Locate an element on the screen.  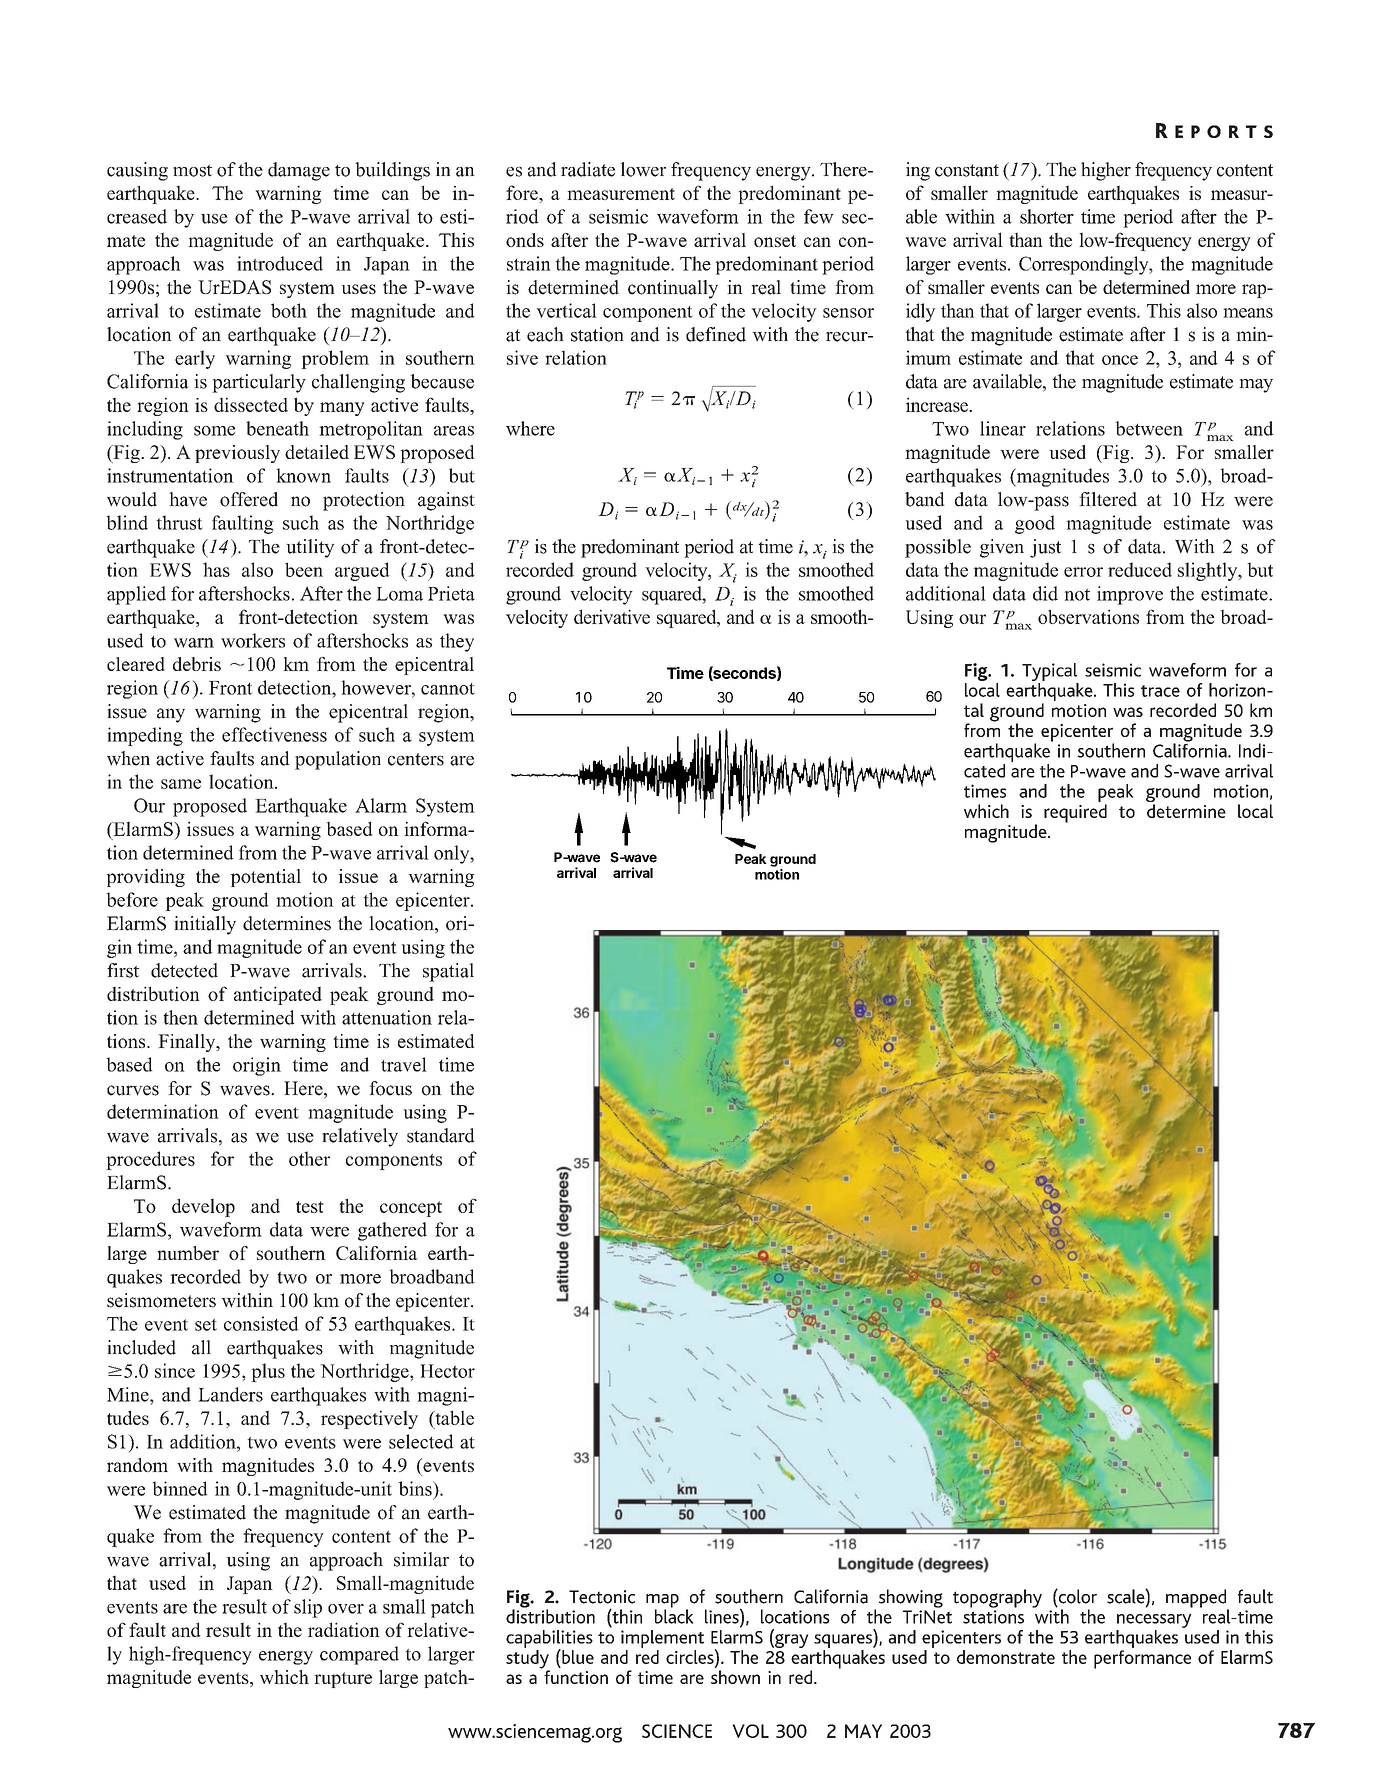
rupture is located at coordinates (343, 1680).
